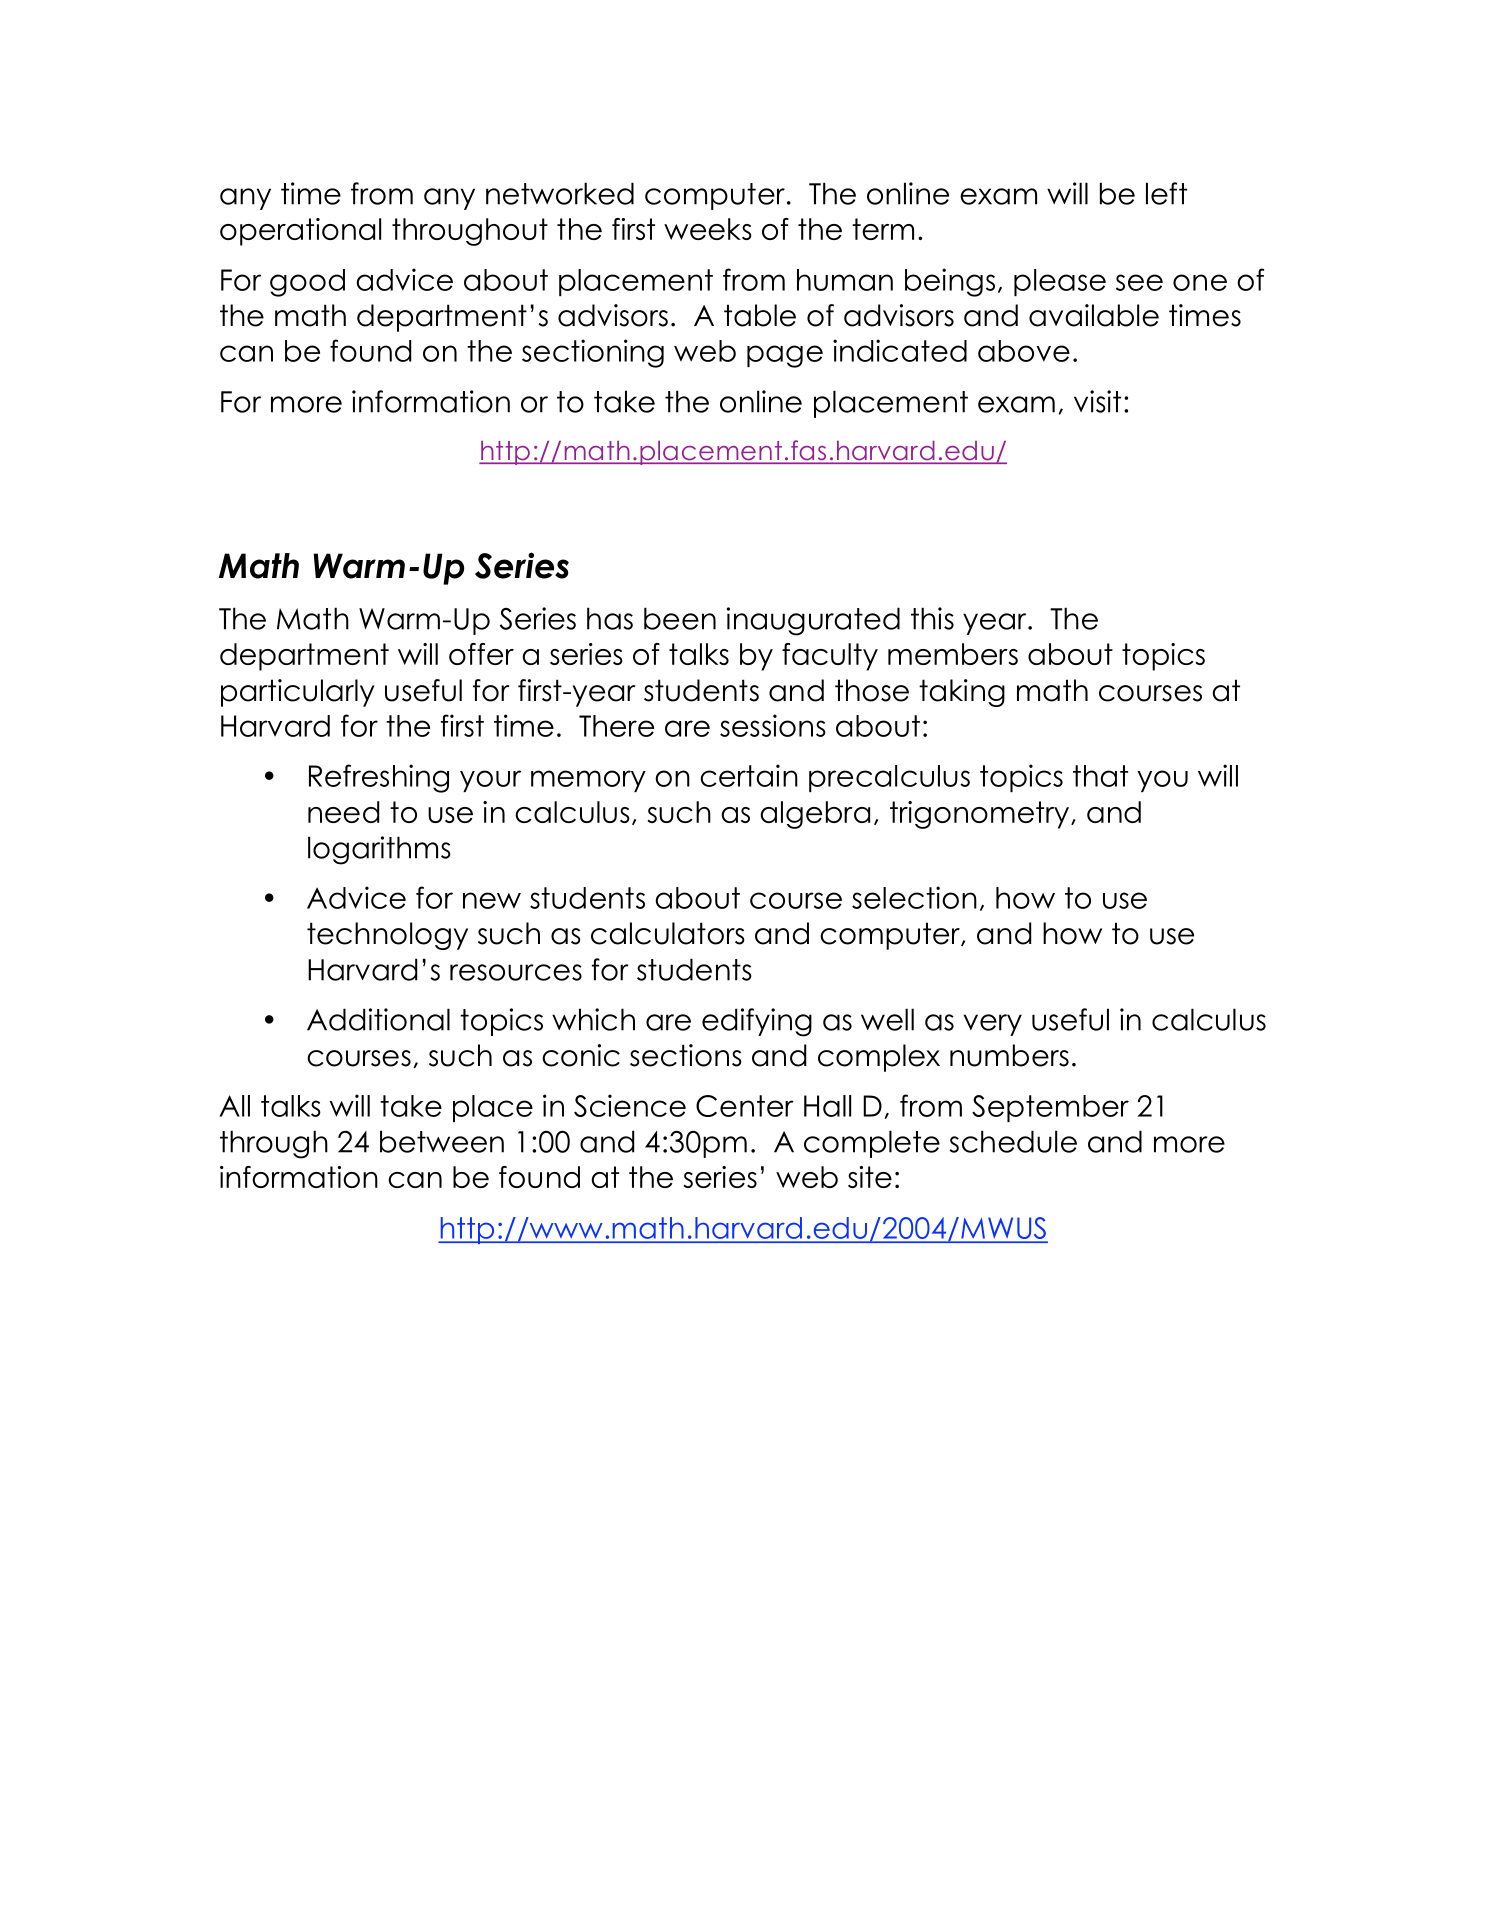  What do you see at coordinates (708, 229) in the page?
I see `weeks` at bounding box center [708, 229].
